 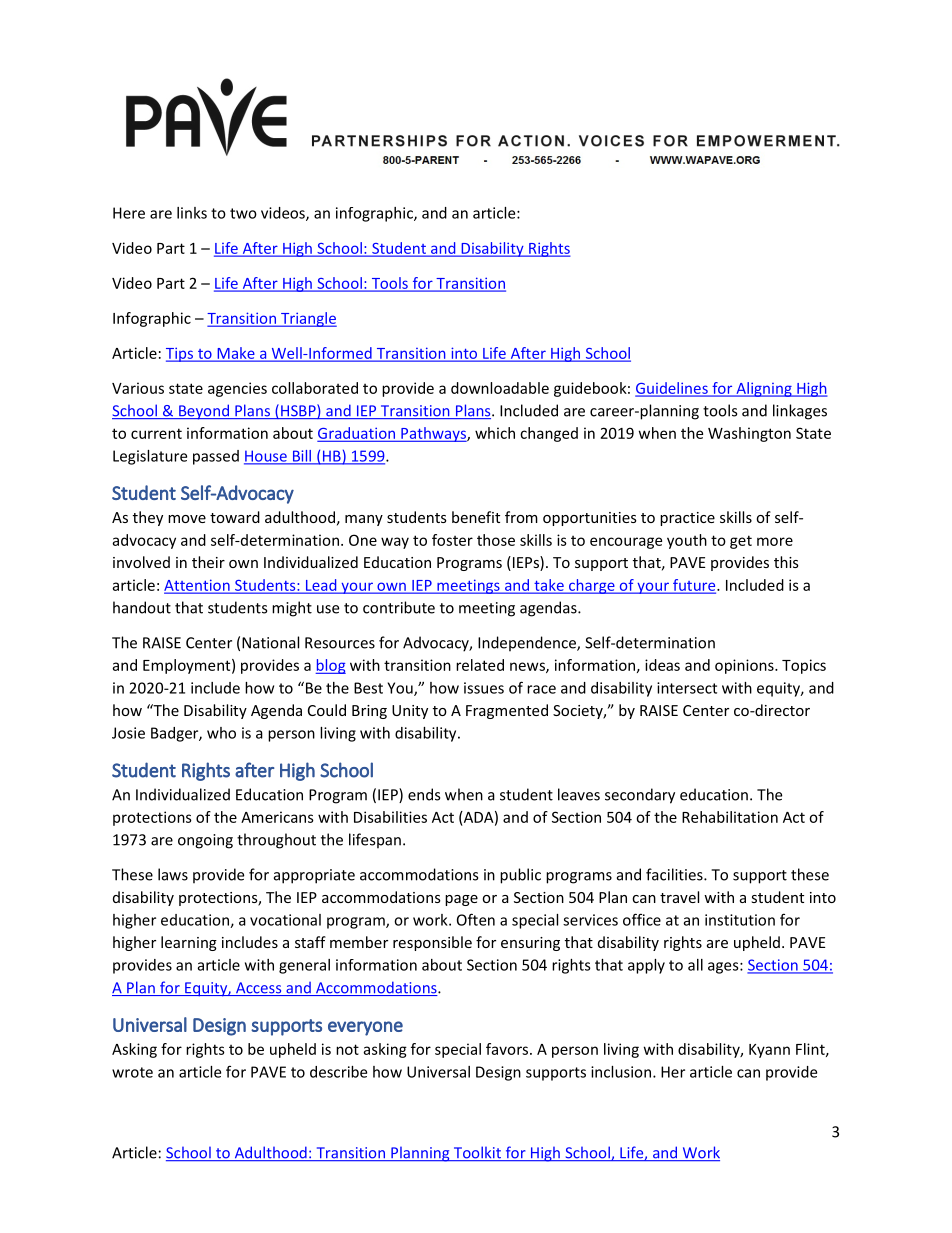 What do you see at coordinates (461, 900) in the image?
I see `page` at bounding box center [461, 900].
